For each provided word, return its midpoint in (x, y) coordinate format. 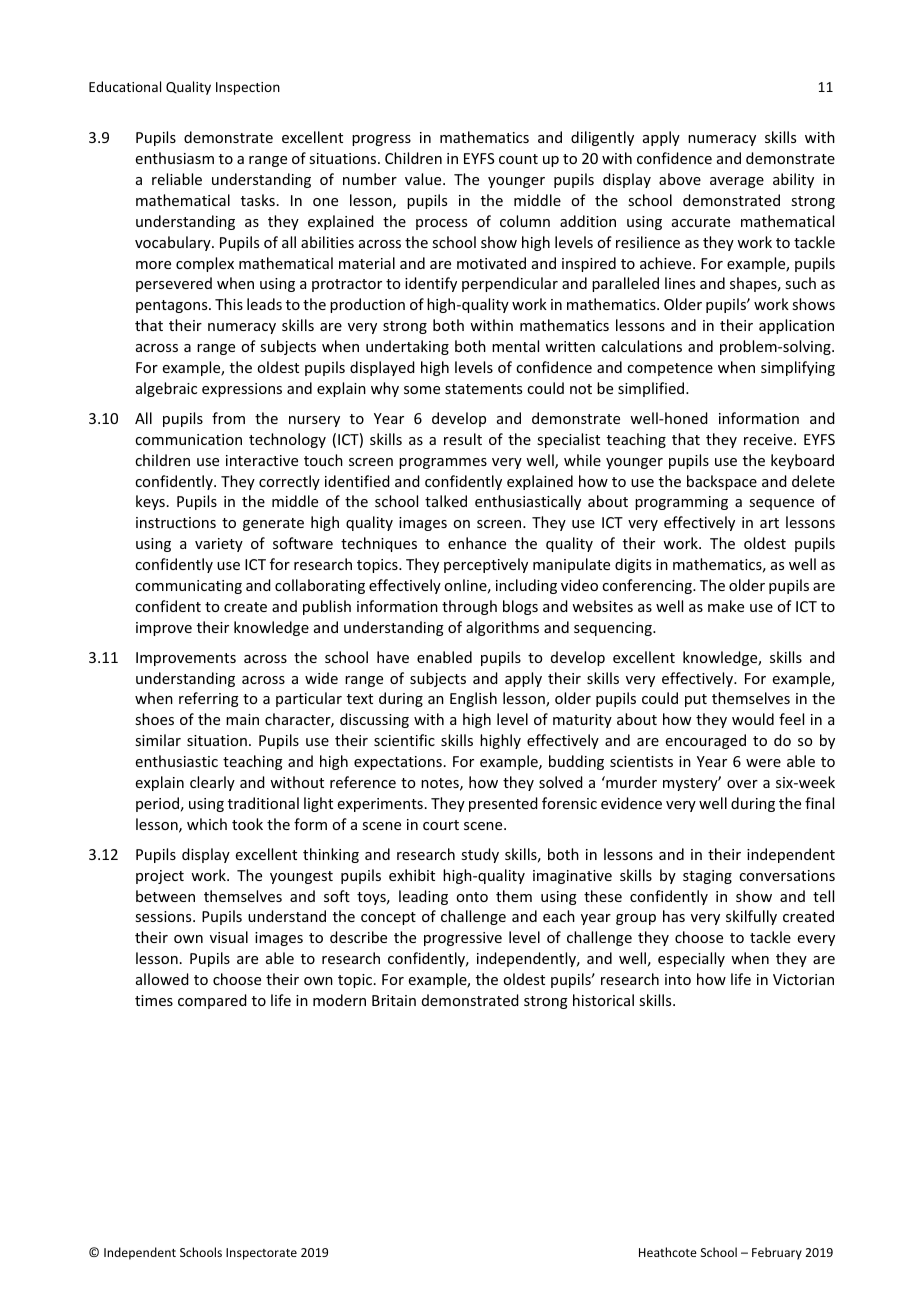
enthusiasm (175, 158)
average (737, 182)
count (518, 159)
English (473, 699)
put (696, 700)
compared (212, 1001)
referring (209, 699)
